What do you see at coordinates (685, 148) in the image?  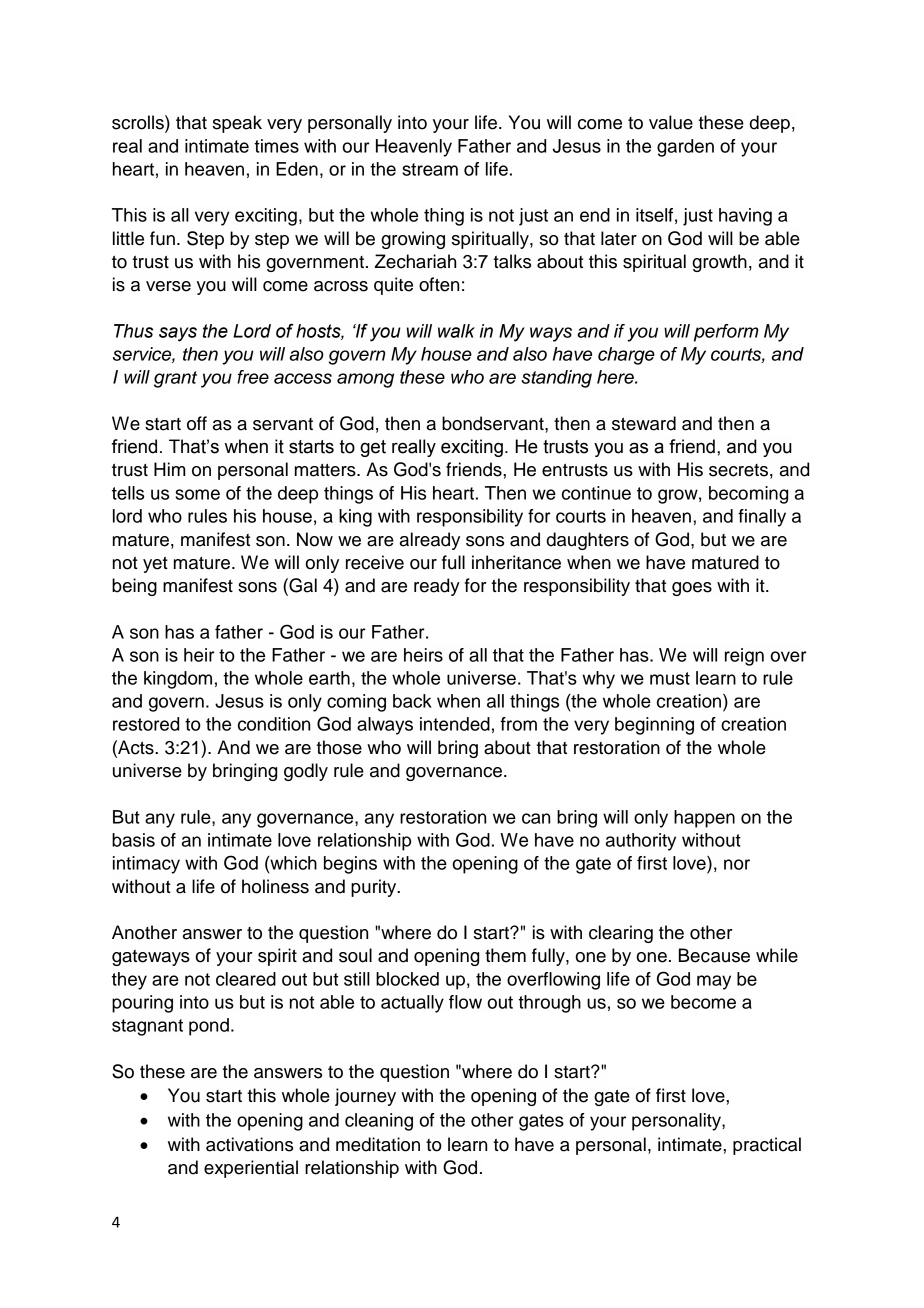 I see `garden` at bounding box center [685, 148].
